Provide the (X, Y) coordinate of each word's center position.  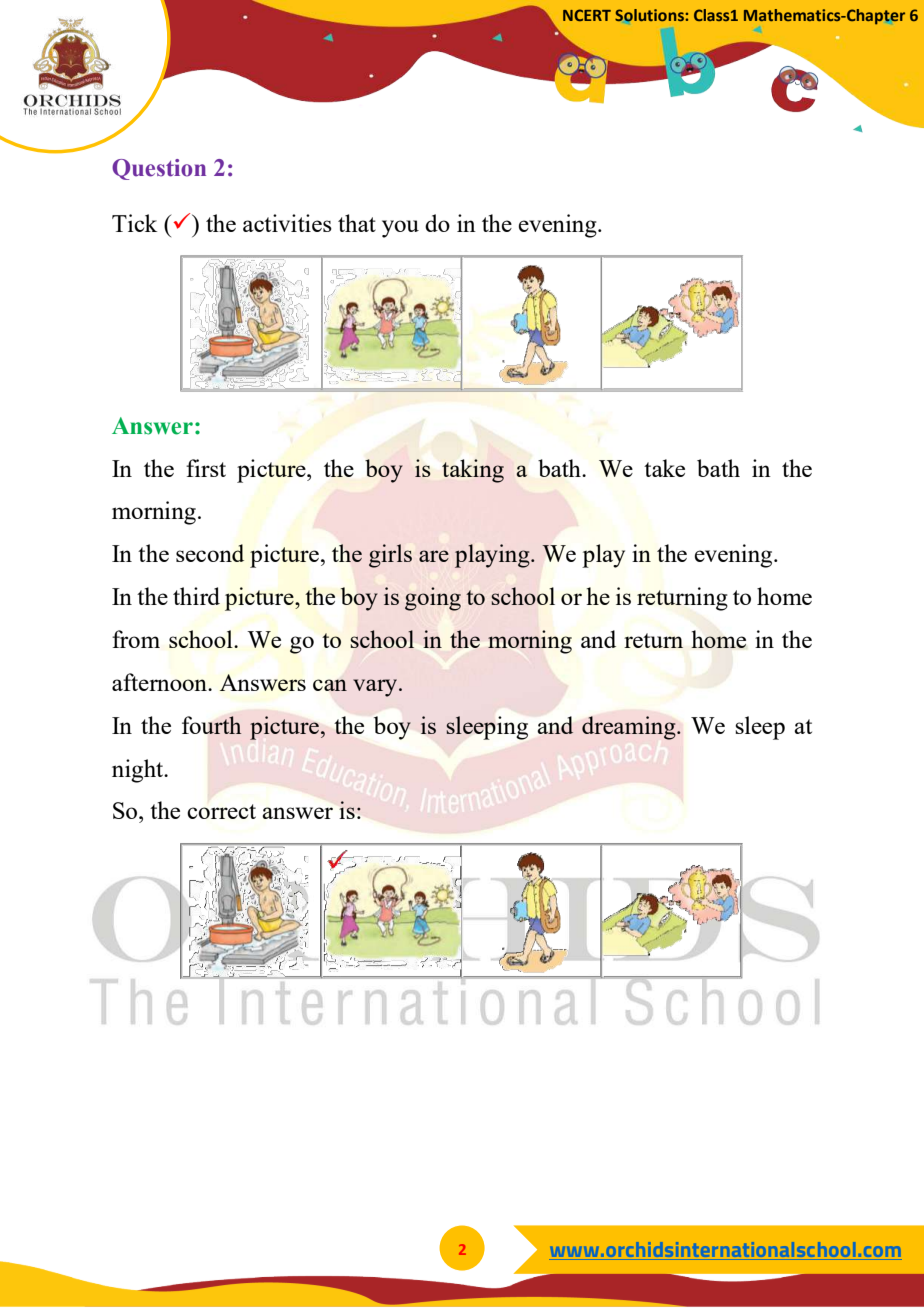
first (206, 468)
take (664, 468)
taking (473, 471)
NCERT (587, 15)
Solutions (650, 15)
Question (159, 169)
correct (221, 811)
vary (376, 688)
